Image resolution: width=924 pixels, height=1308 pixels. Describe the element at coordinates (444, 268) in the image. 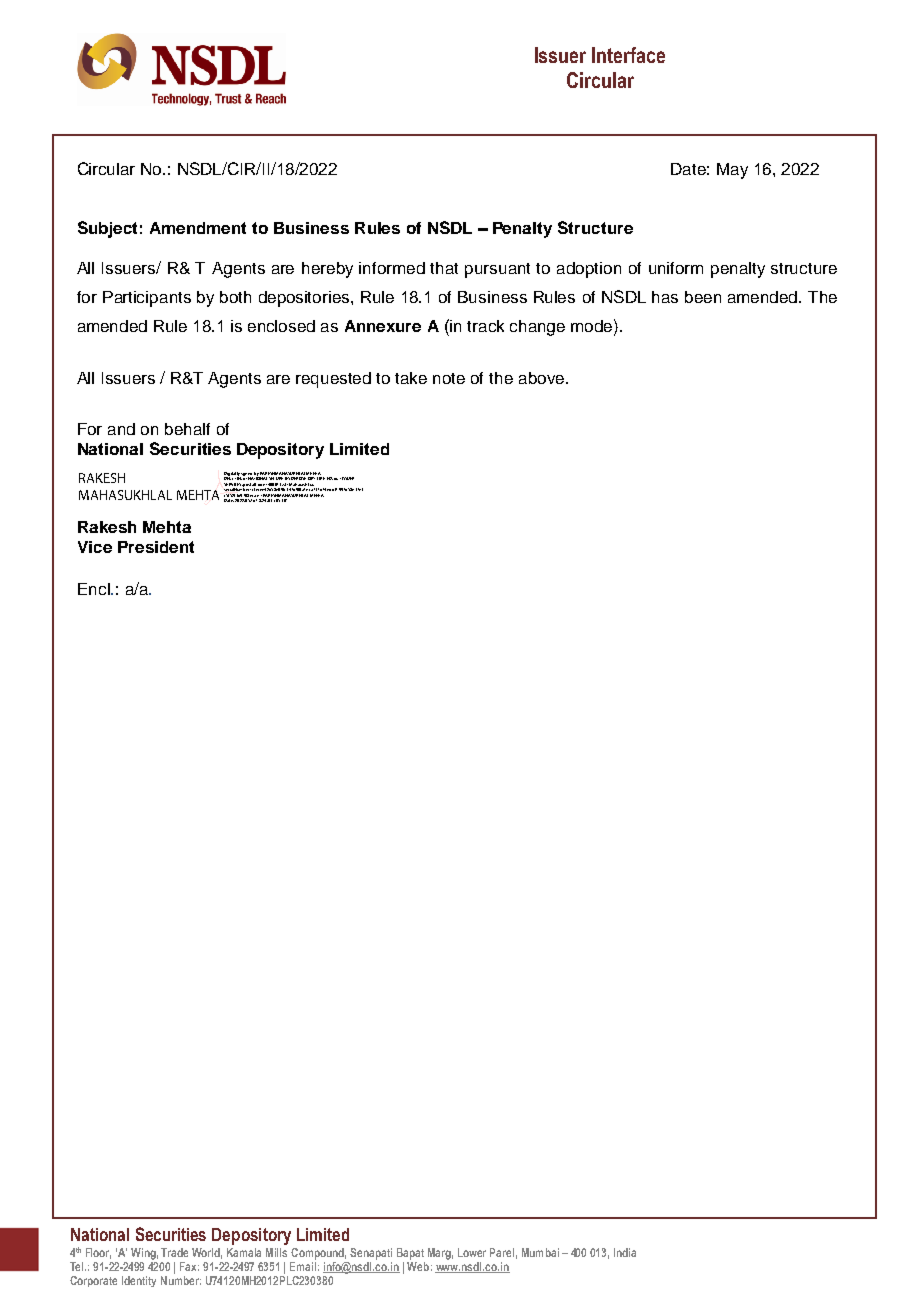

I see `that` at that location.
